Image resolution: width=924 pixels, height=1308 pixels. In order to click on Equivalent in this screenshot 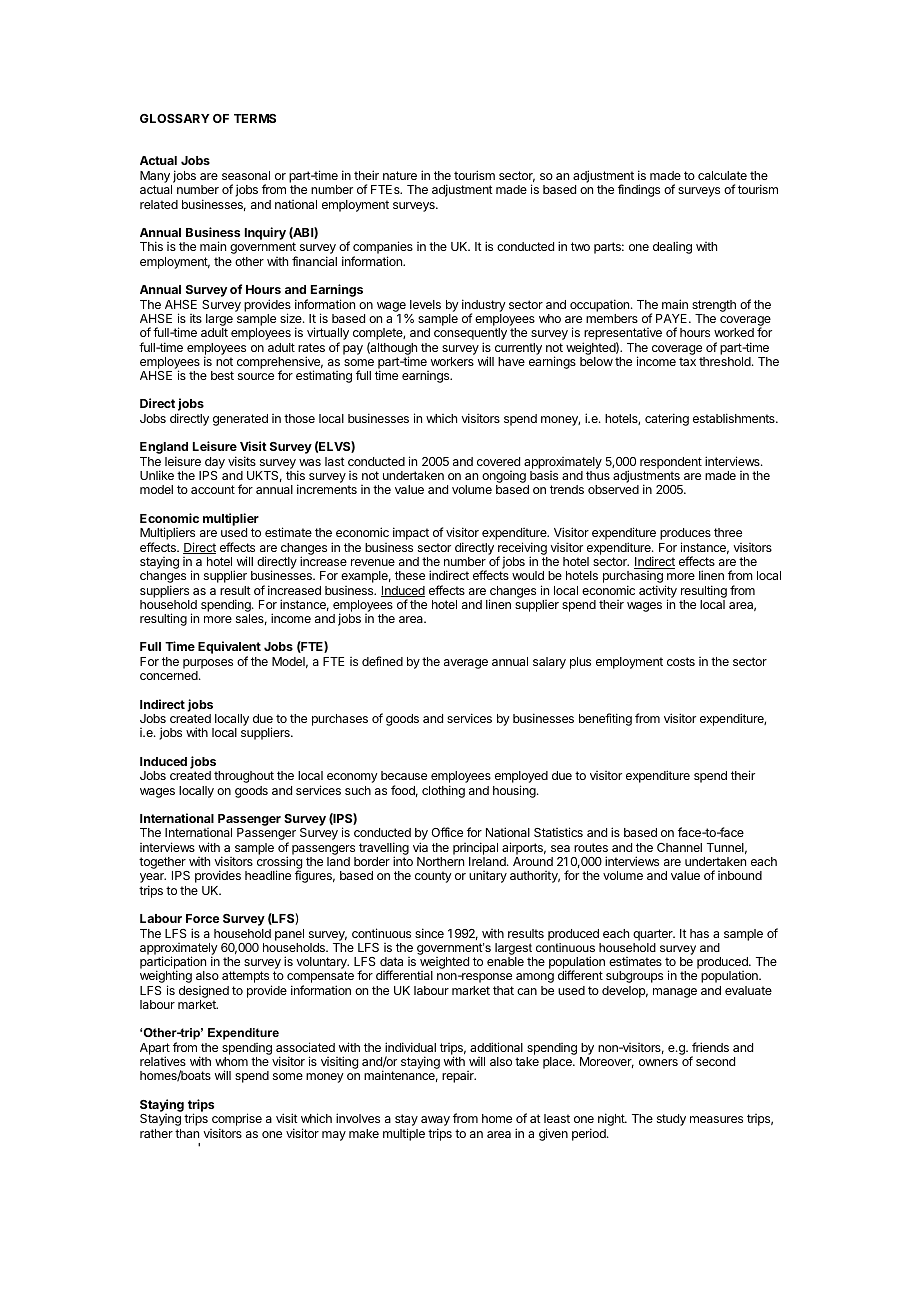, I will do `click(229, 649)`.
